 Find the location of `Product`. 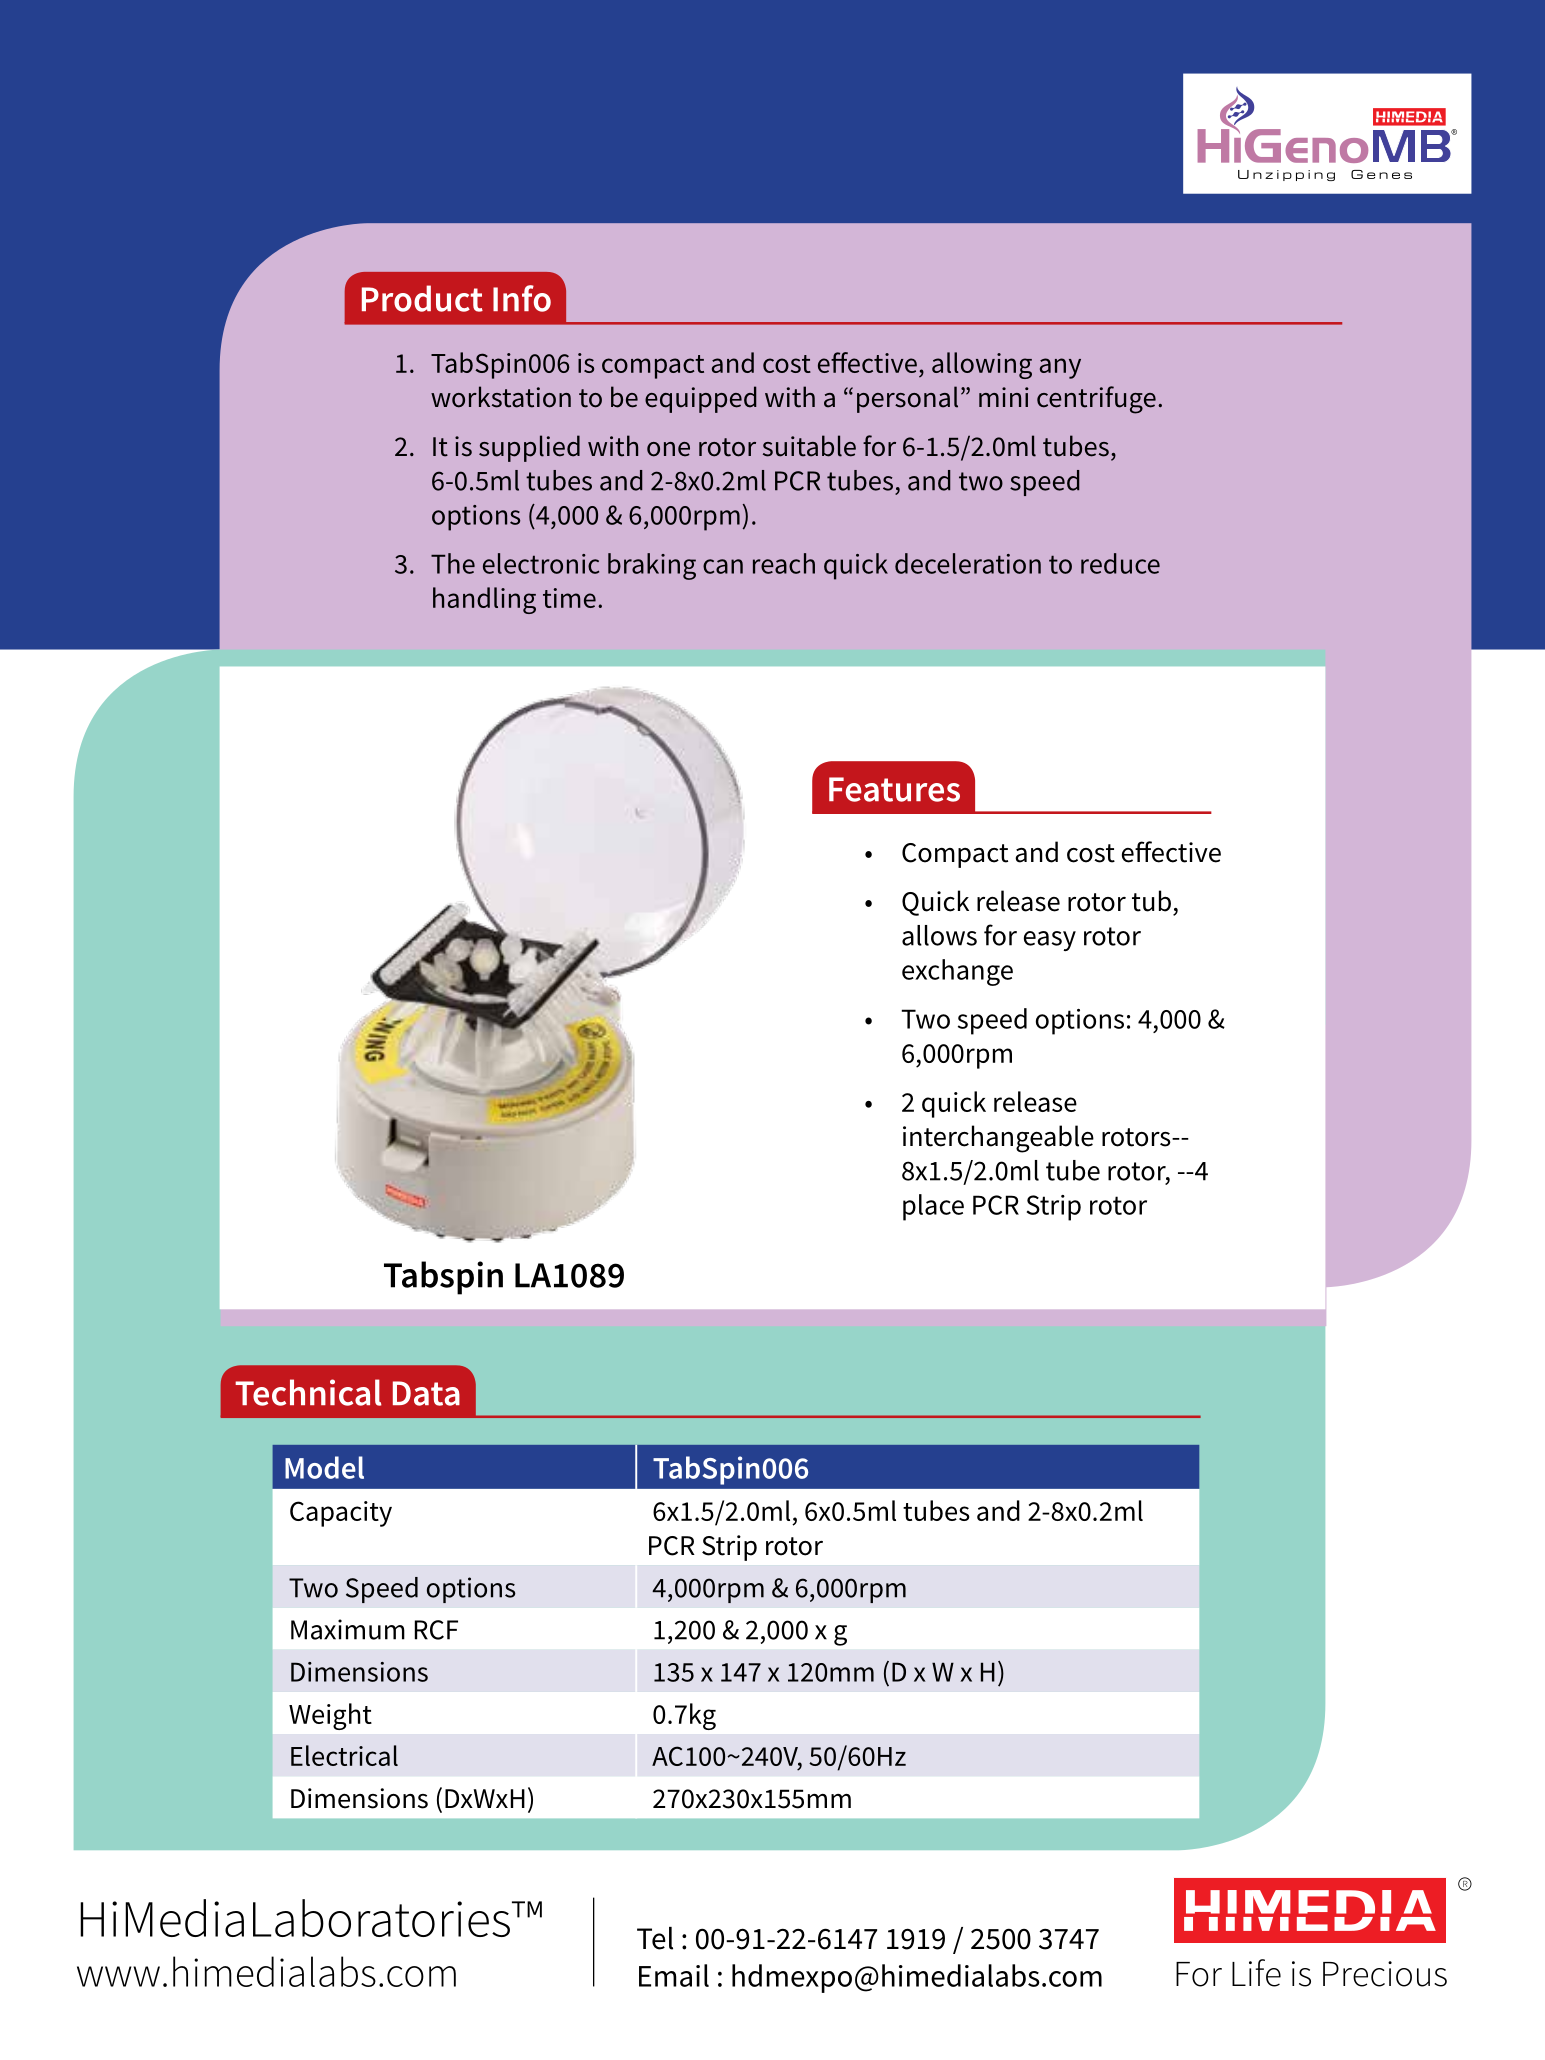

Product is located at coordinates (422, 298).
